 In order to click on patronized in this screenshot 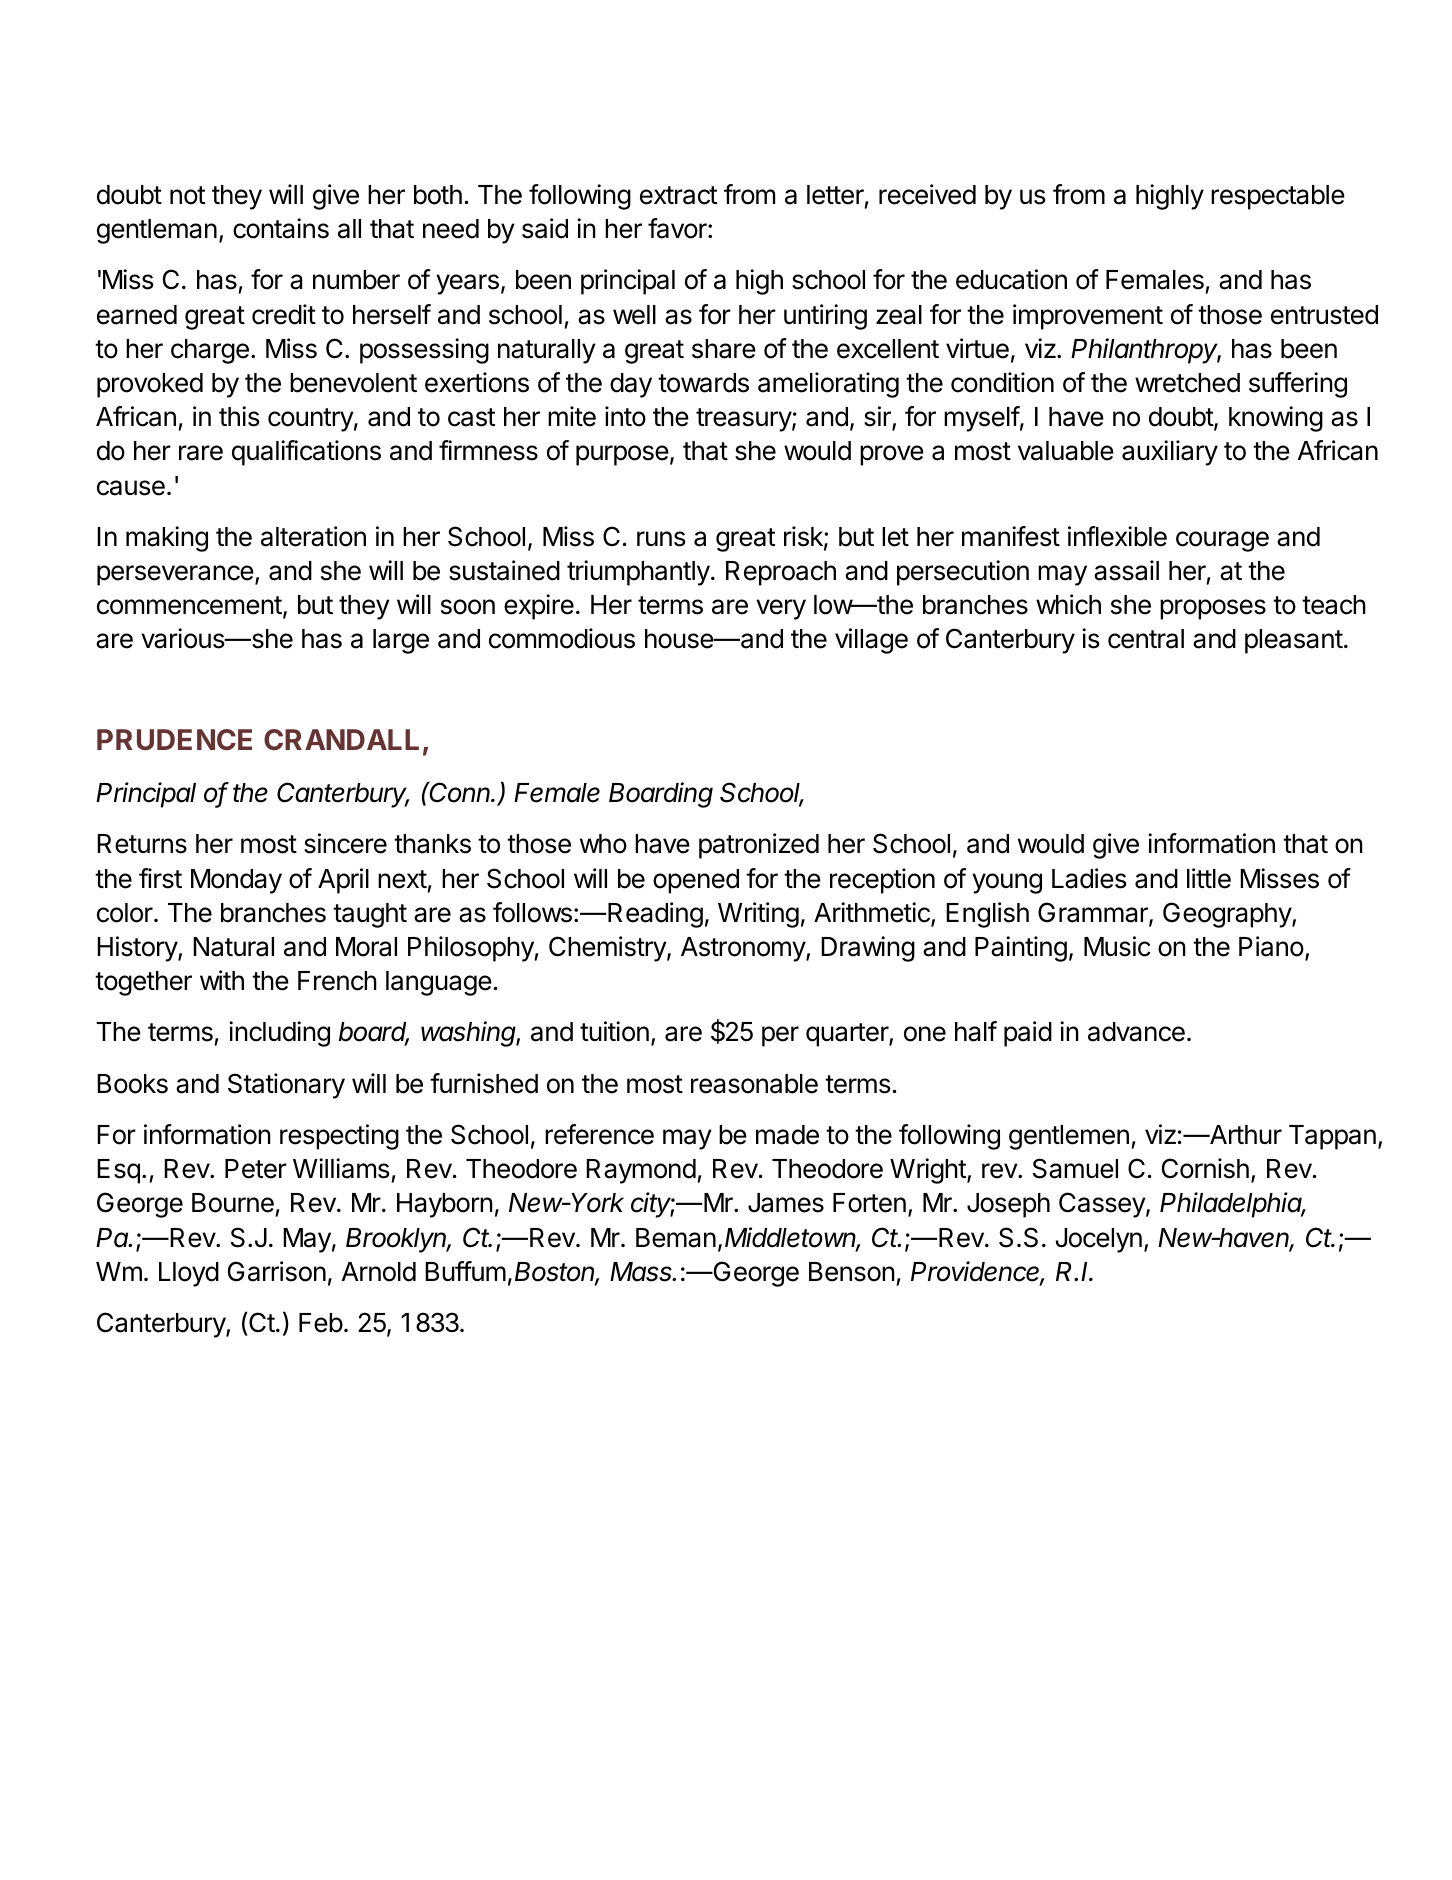, I will do `click(759, 846)`.
